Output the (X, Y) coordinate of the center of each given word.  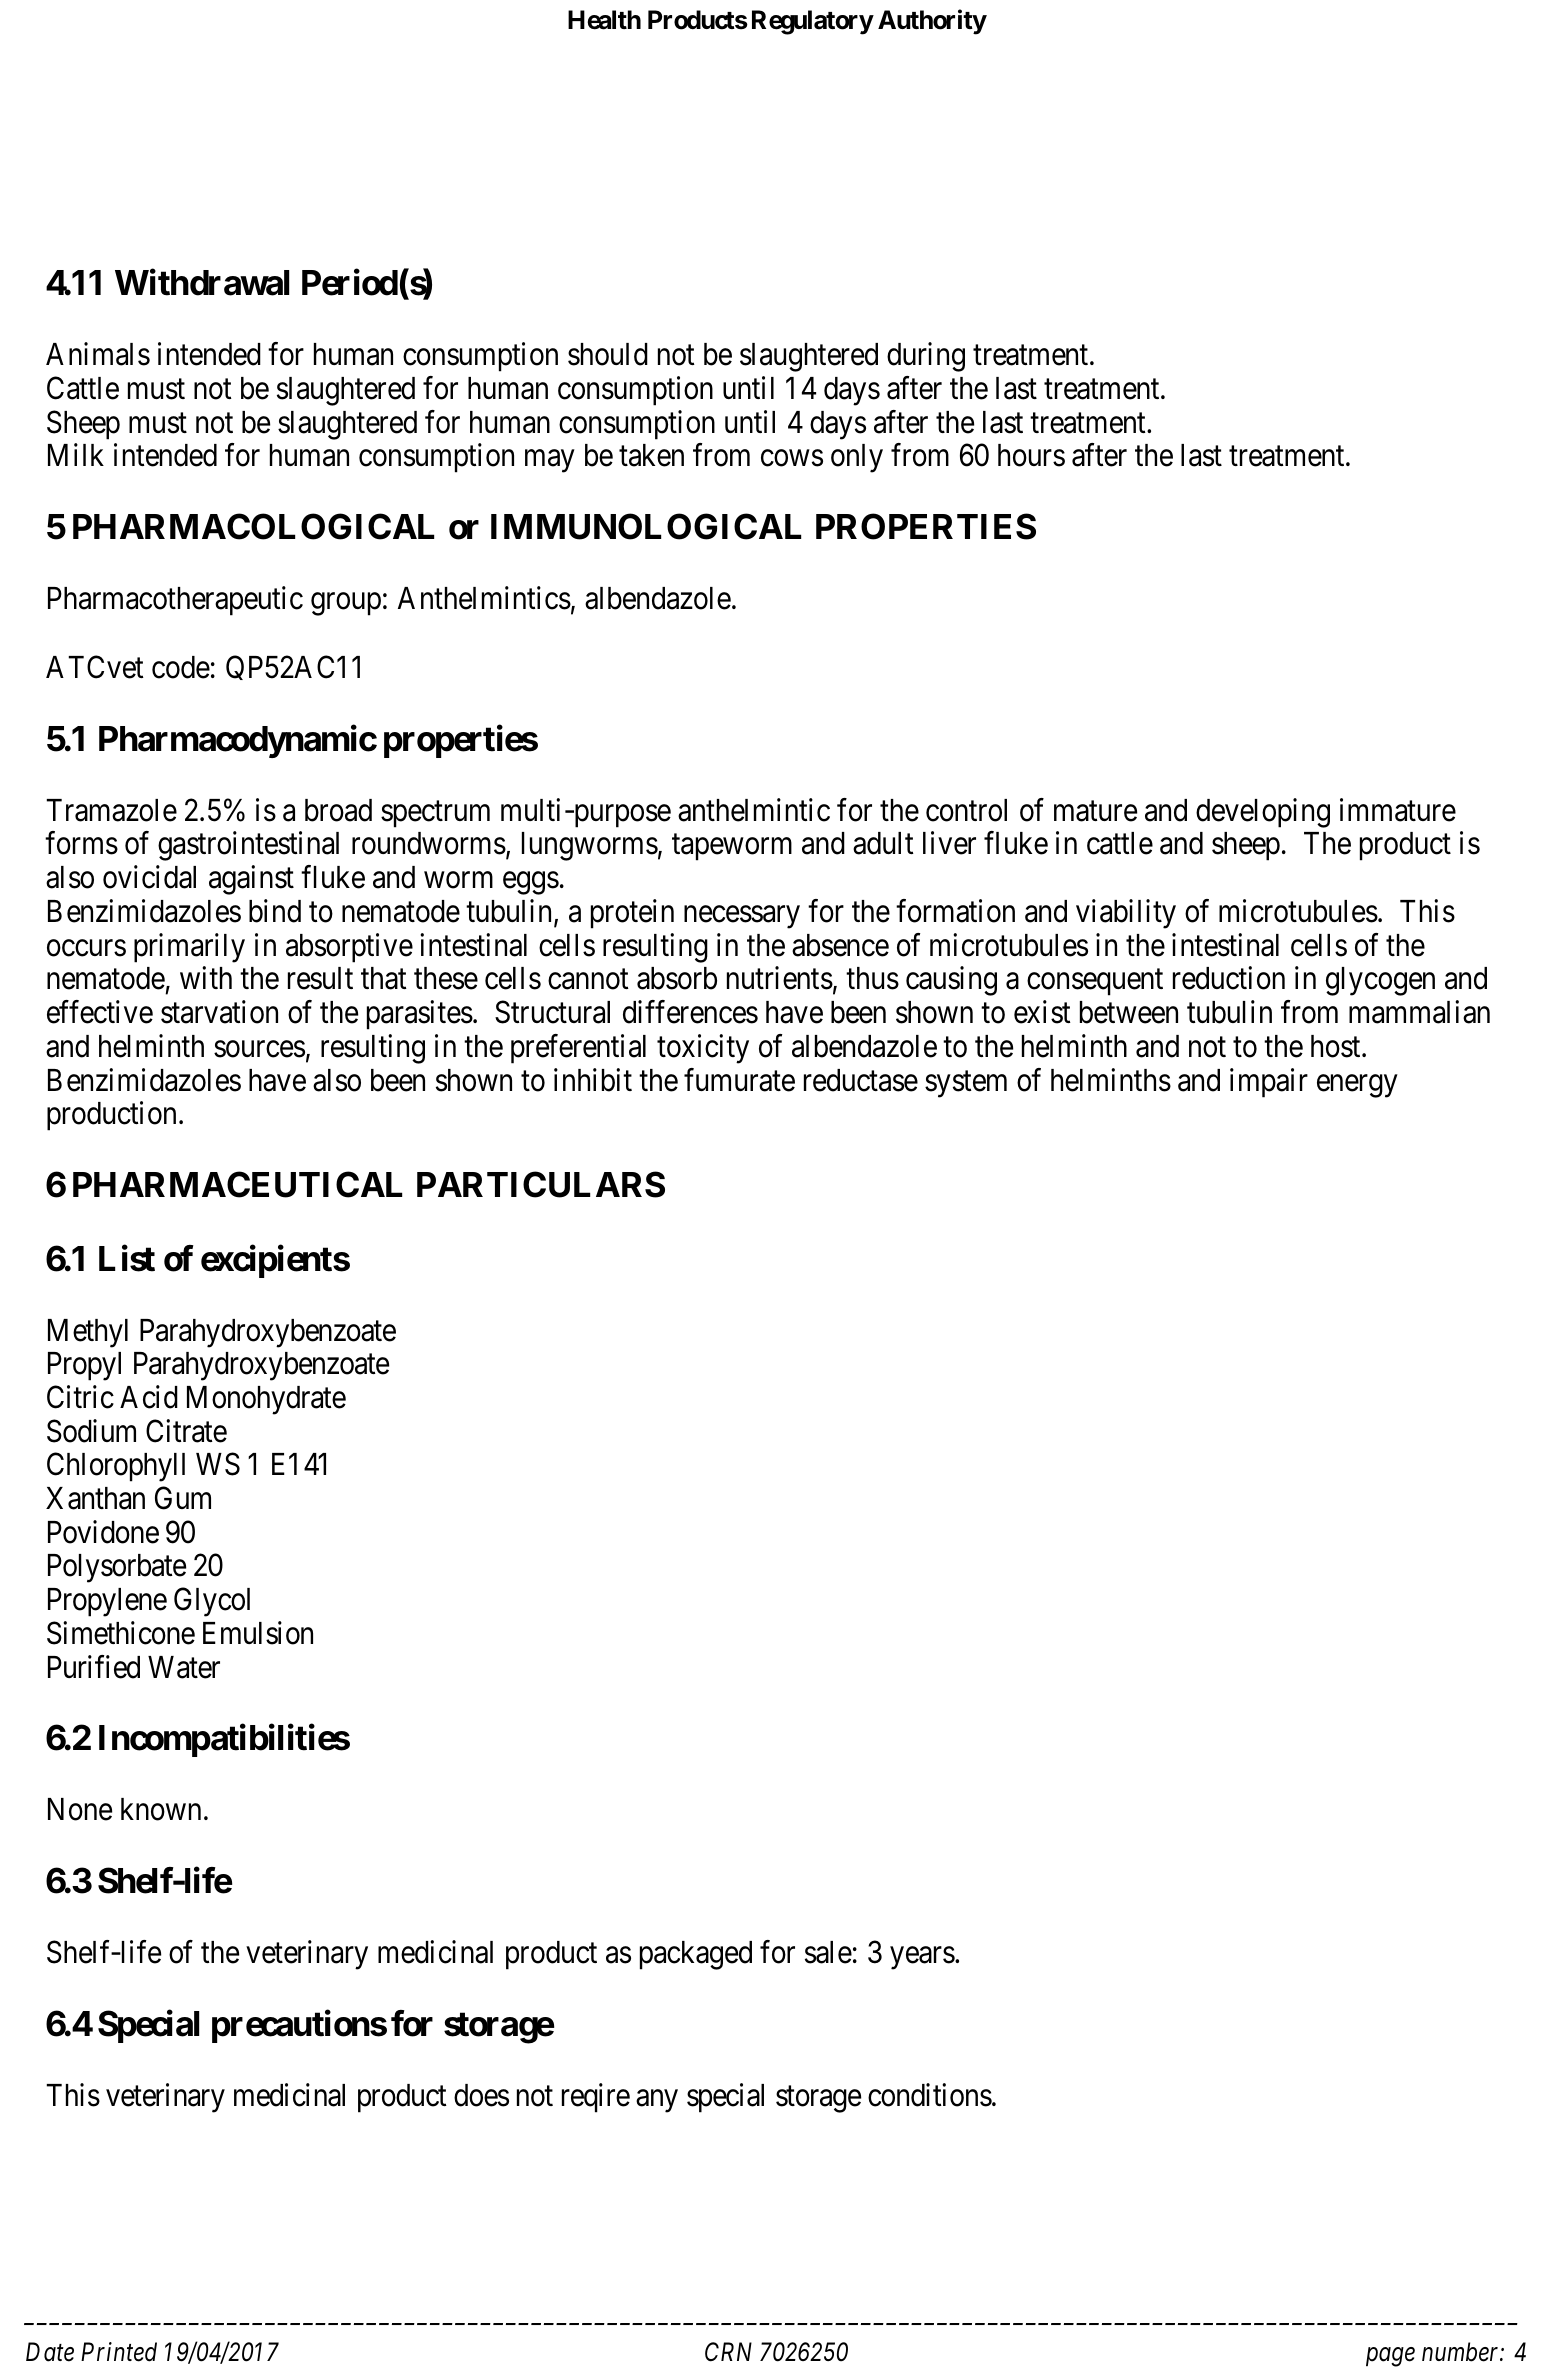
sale (828, 1952)
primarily (189, 948)
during (926, 357)
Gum (183, 1498)
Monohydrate (266, 1400)
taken (651, 455)
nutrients (780, 978)
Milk (76, 454)
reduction (1229, 978)
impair (1269, 1083)
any (657, 2101)
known (161, 1809)
